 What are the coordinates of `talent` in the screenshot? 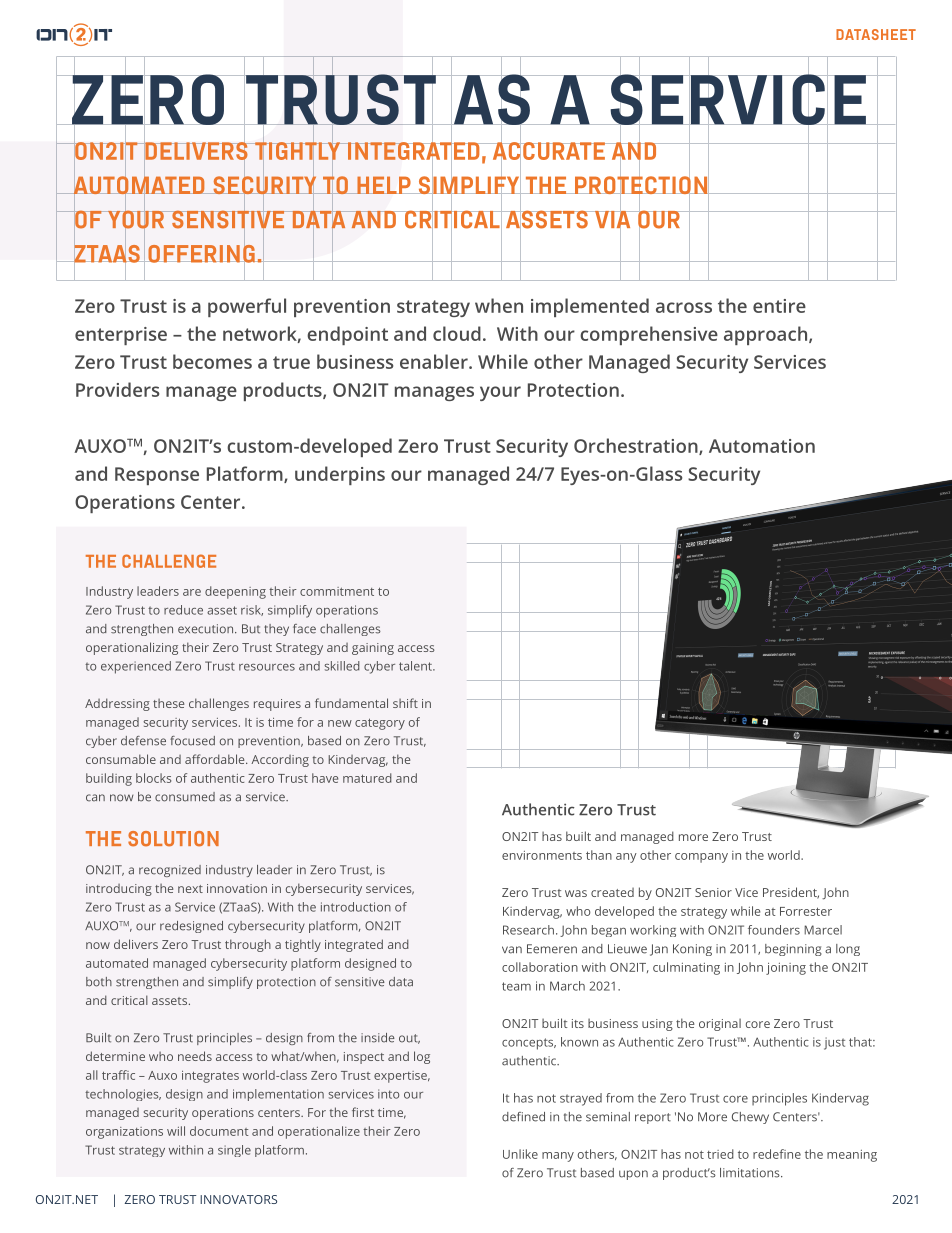 It's located at (416, 666).
